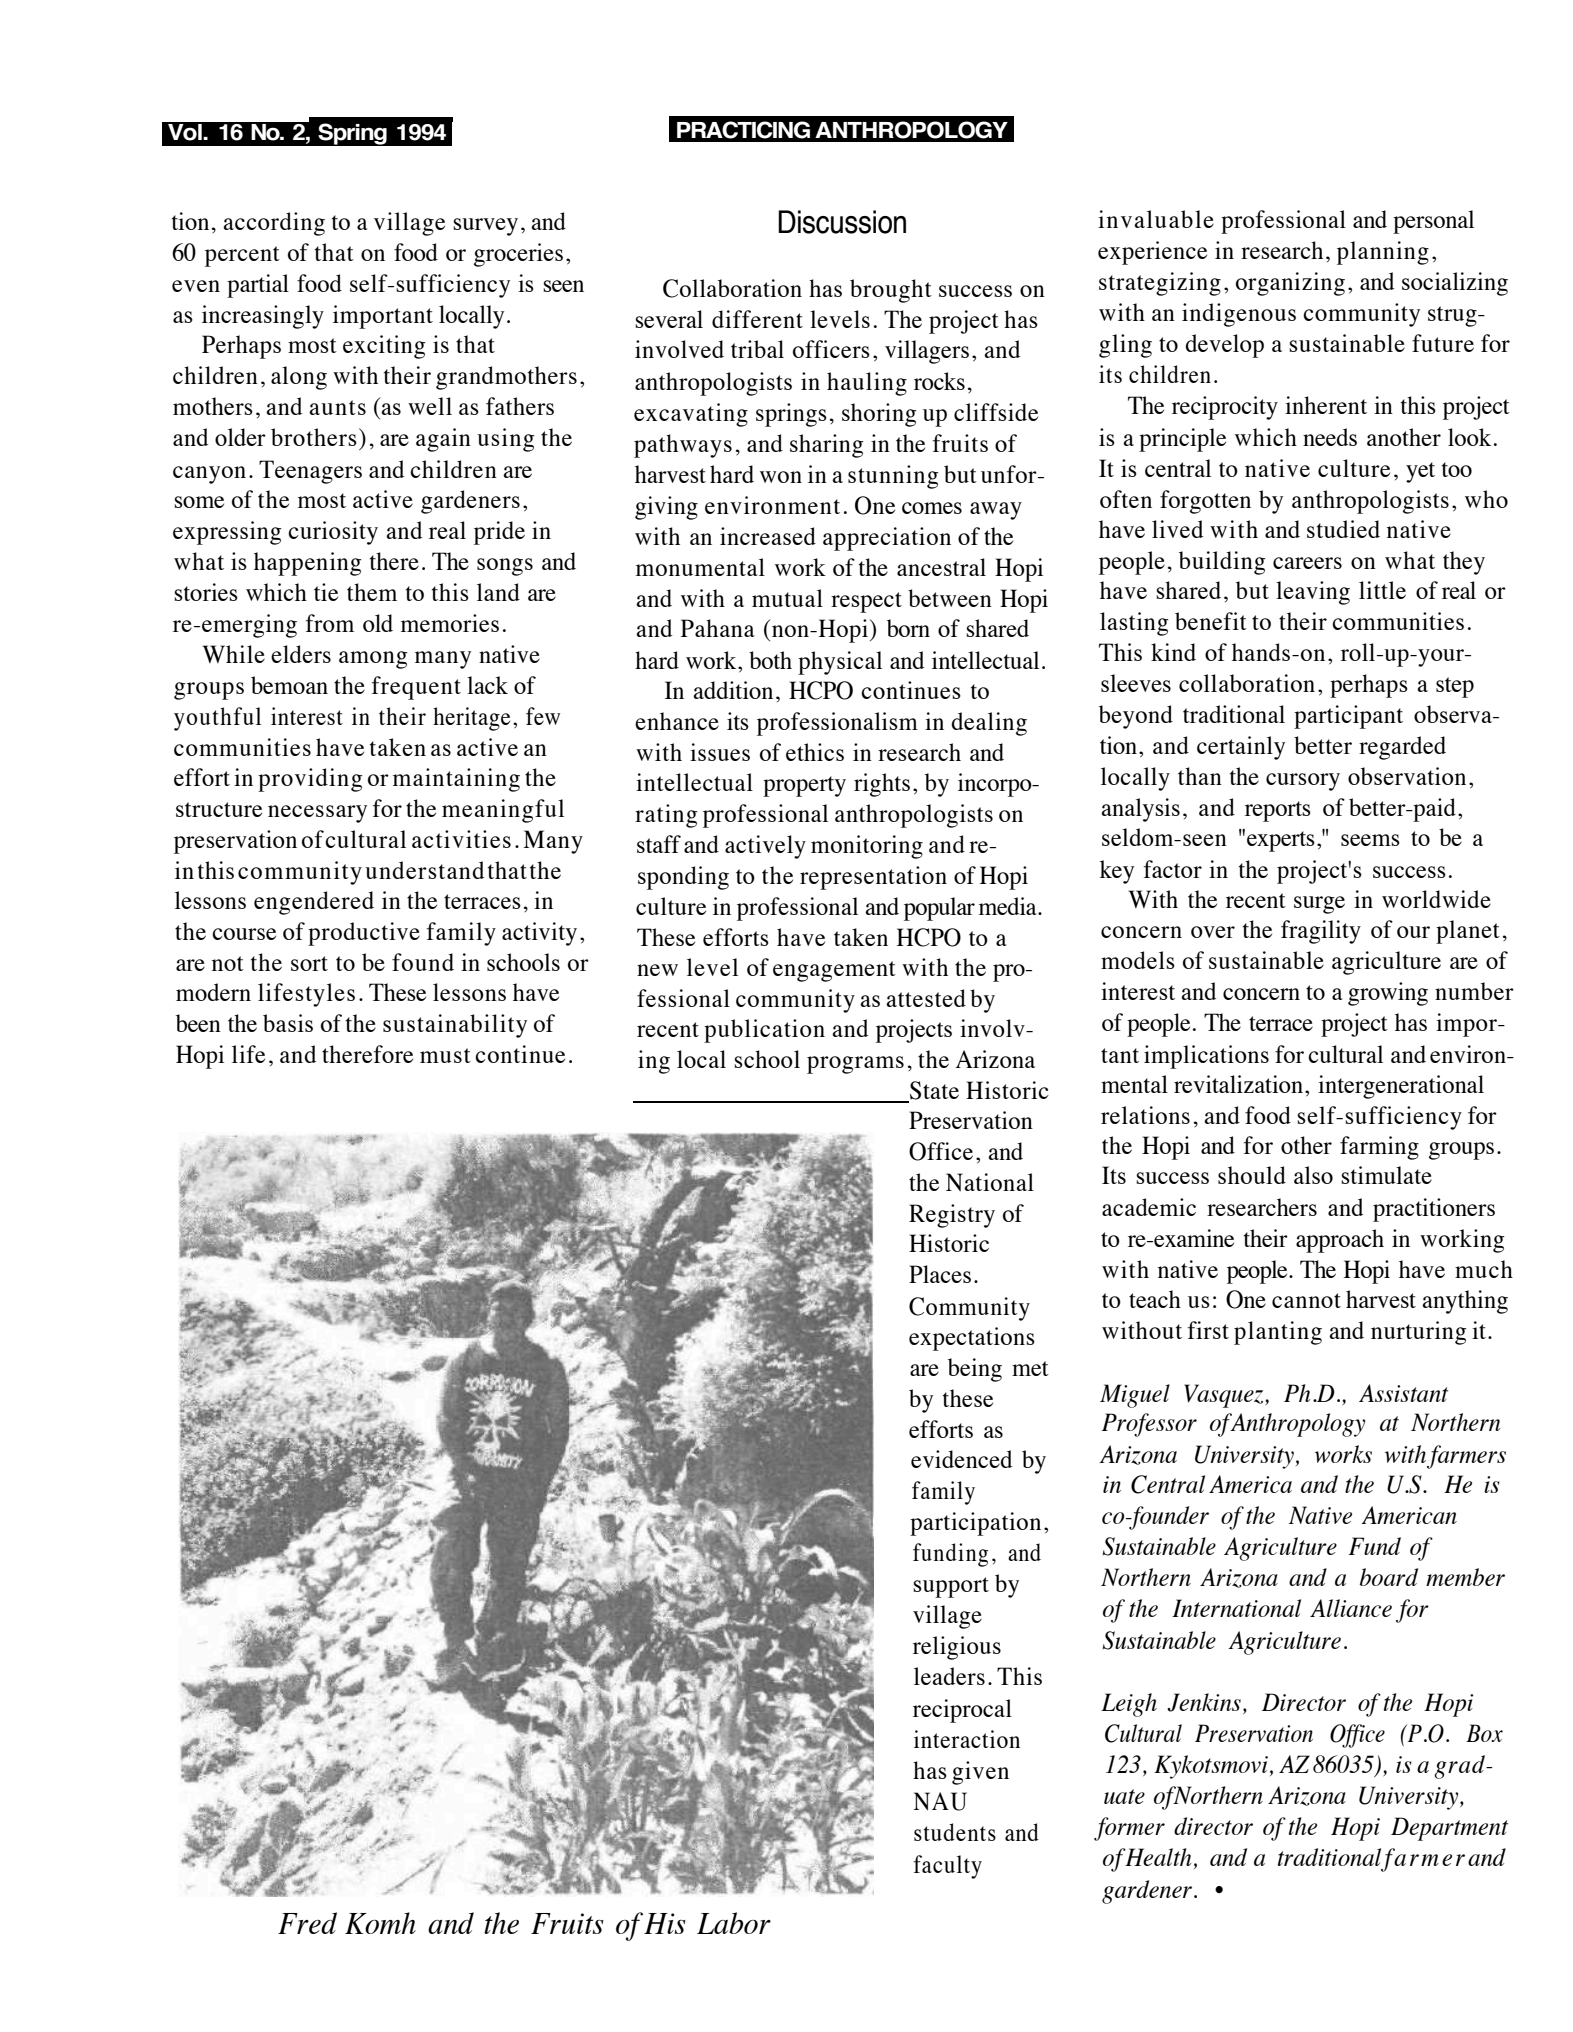 This screenshot has height=2032, width=1573. Describe the element at coordinates (1388, 994) in the screenshot. I see `growing` at that location.
